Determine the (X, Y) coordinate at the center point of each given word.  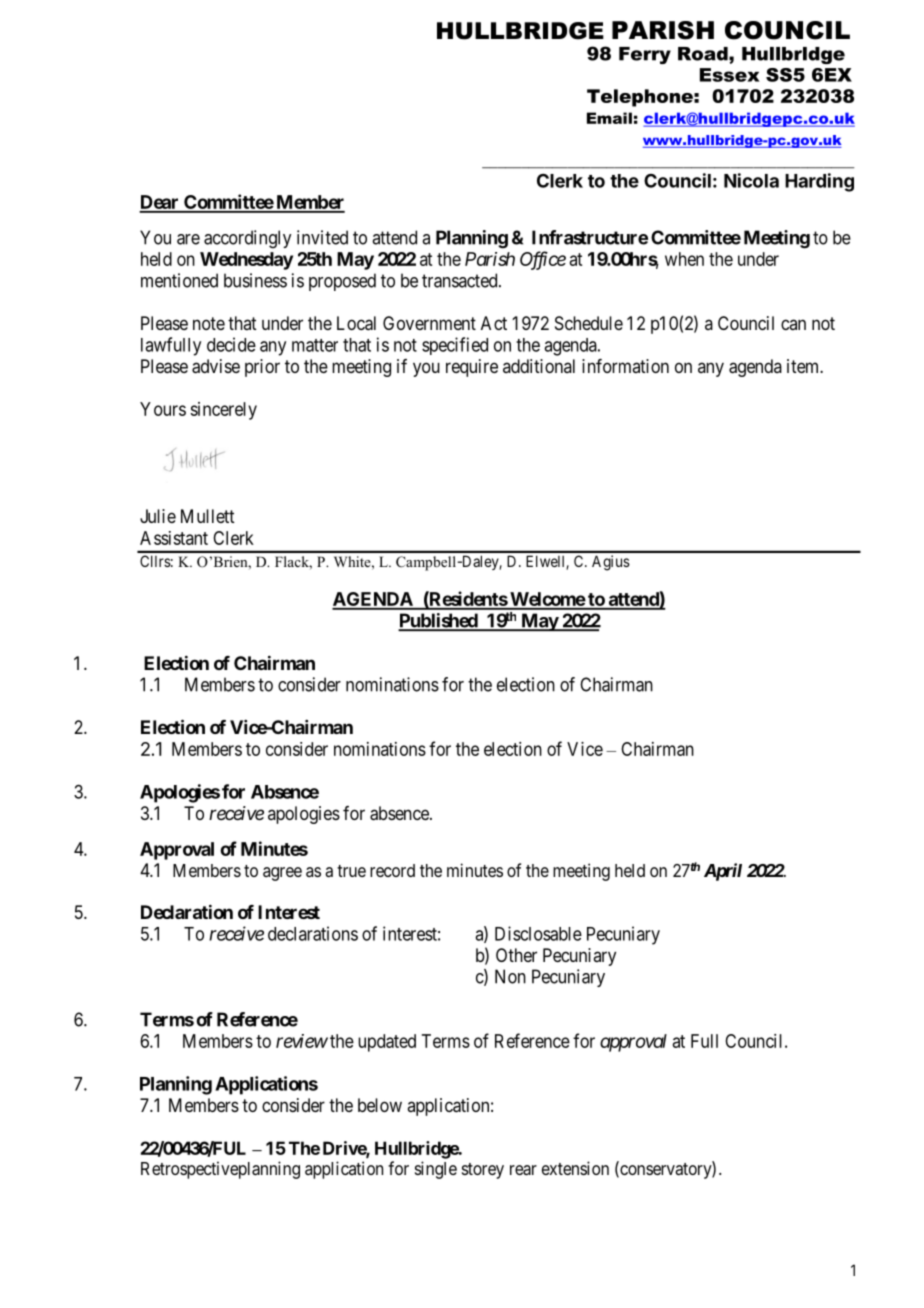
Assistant (174, 538)
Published (438, 621)
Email (609, 118)
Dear (160, 203)
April (723, 872)
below (380, 1105)
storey (483, 1171)
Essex (730, 75)
